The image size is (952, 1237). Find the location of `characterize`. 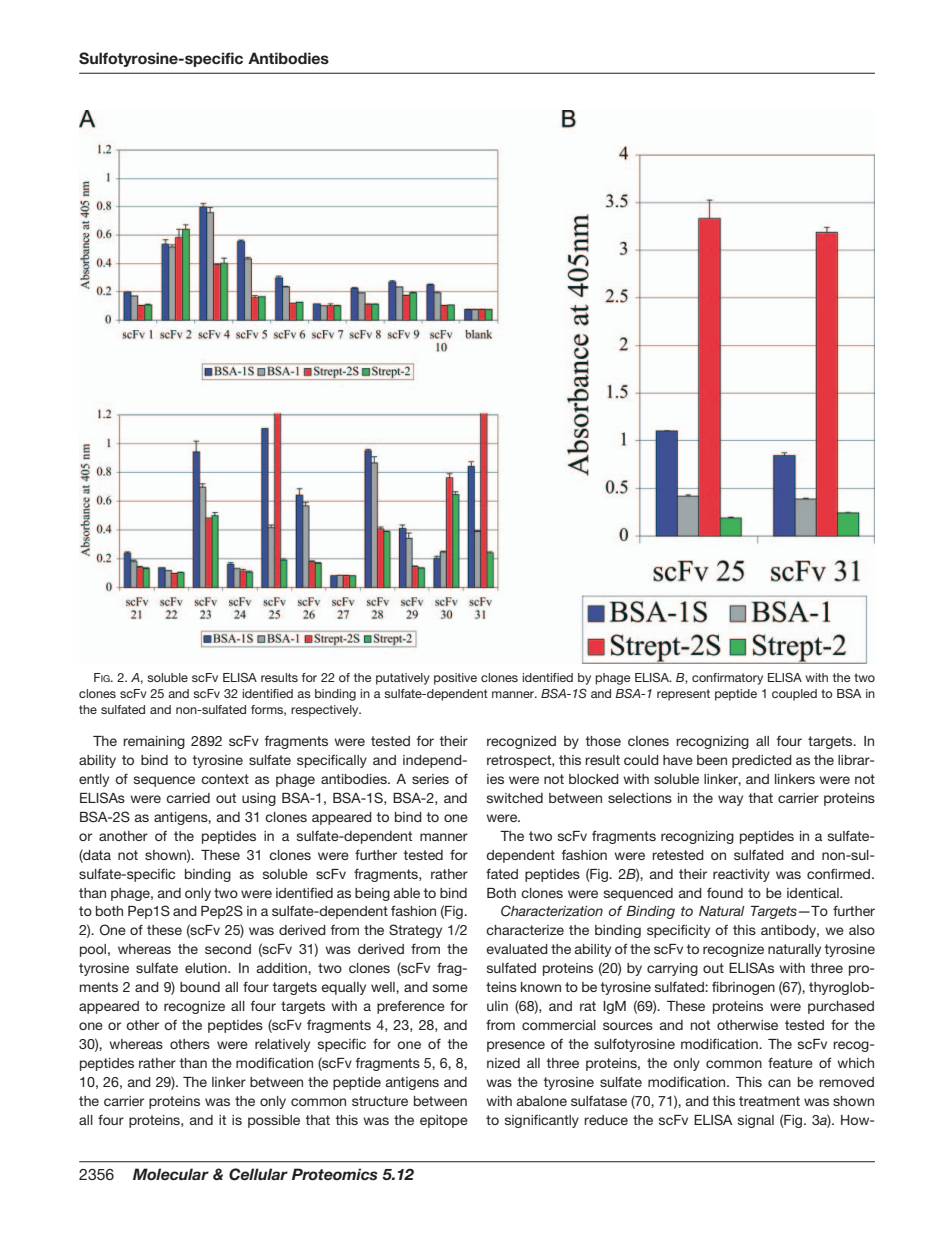

characterize is located at coordinates (525, 930).
